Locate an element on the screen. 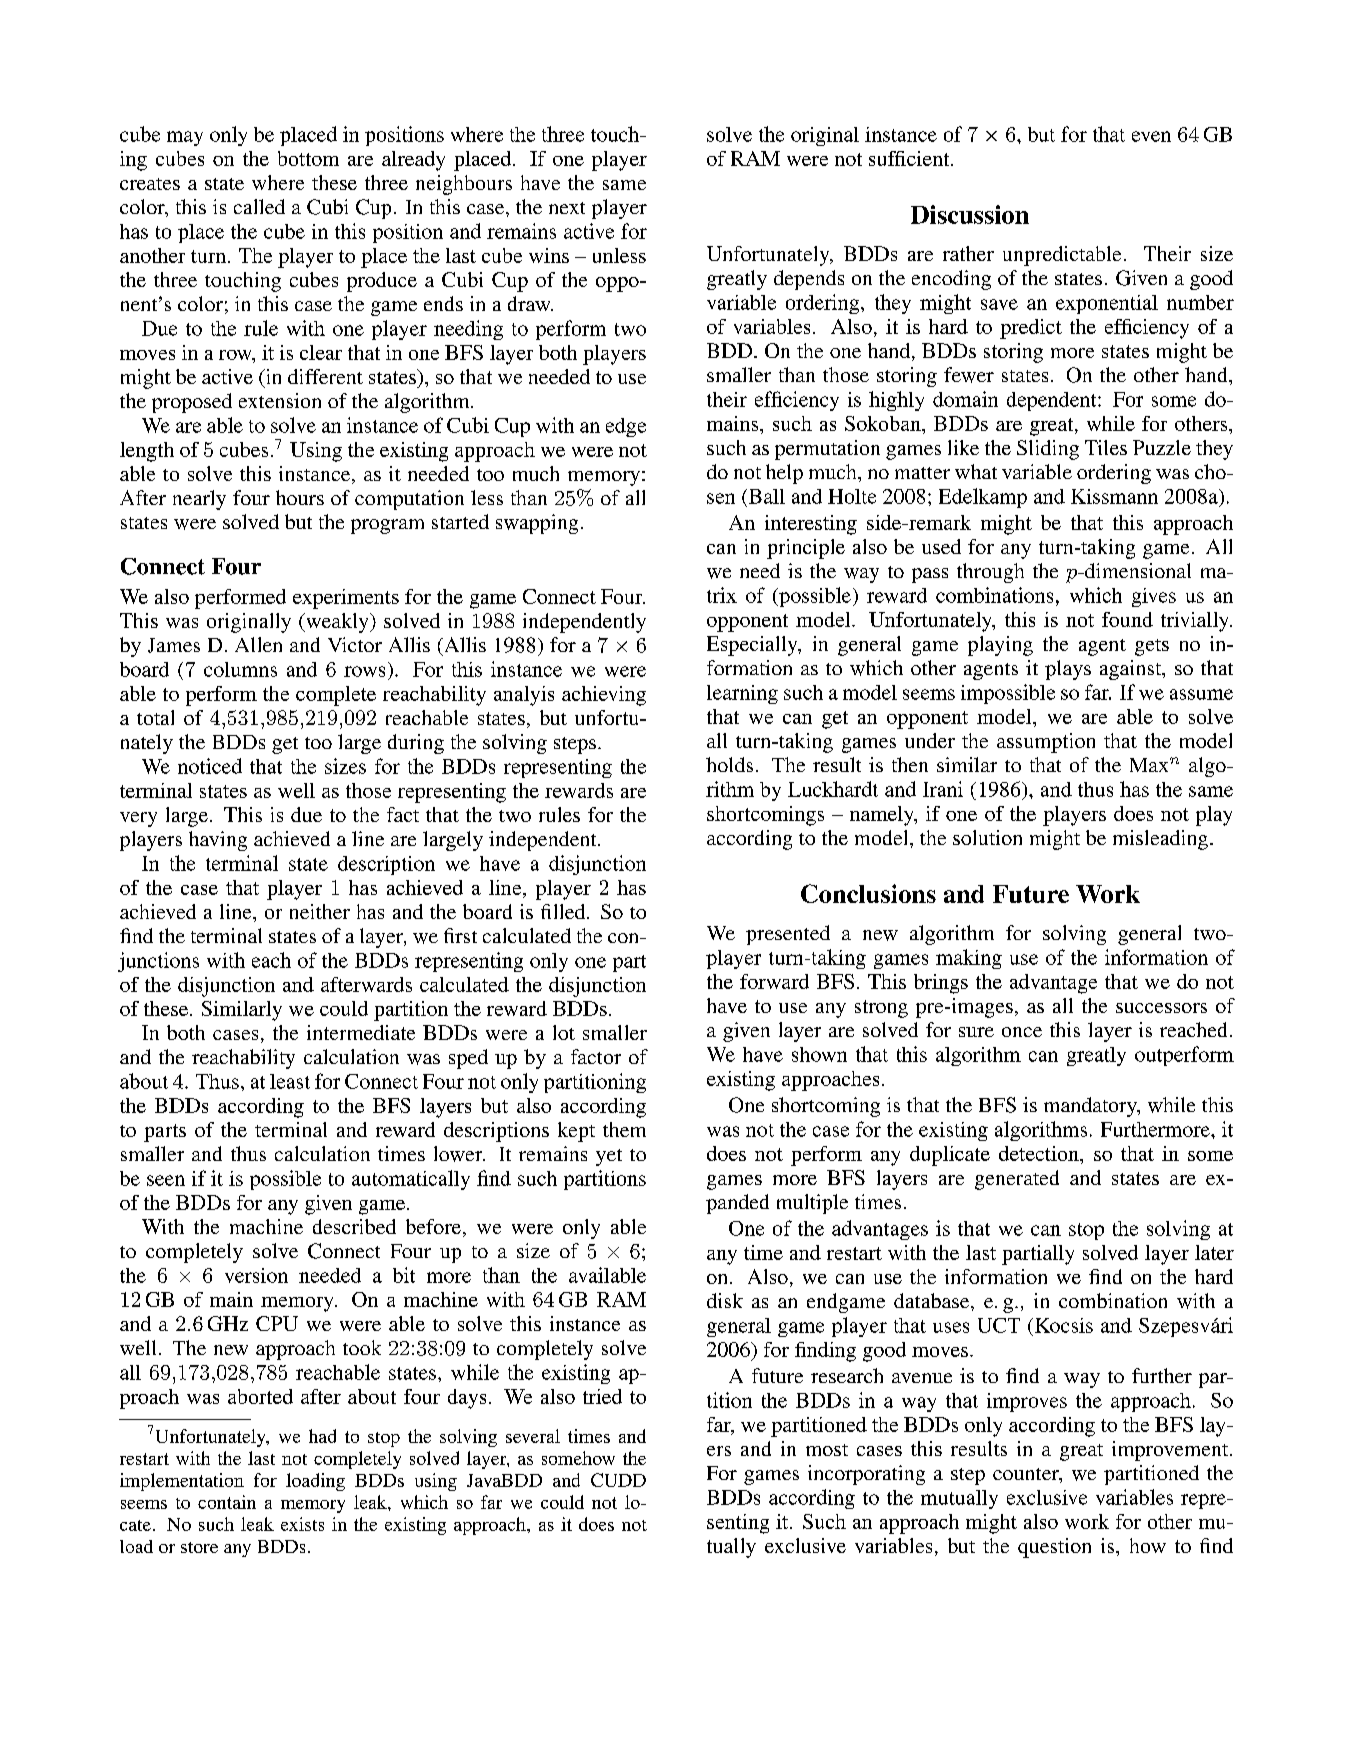 This screenshot has width=1353, height=1752. help is located at coordinates (784, 474).
